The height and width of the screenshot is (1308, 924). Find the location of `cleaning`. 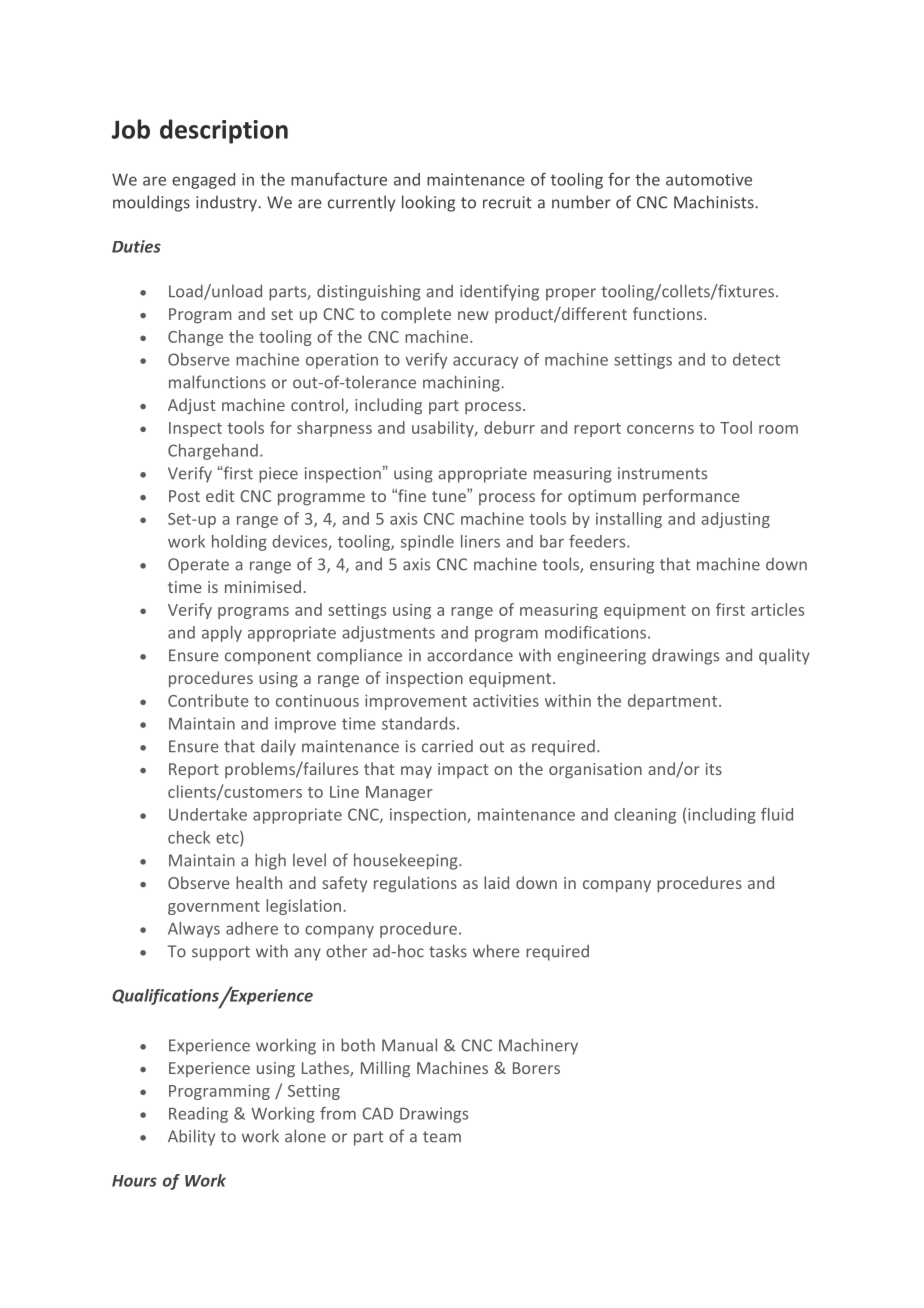

cleaning is located at coordinates (645, 816).
